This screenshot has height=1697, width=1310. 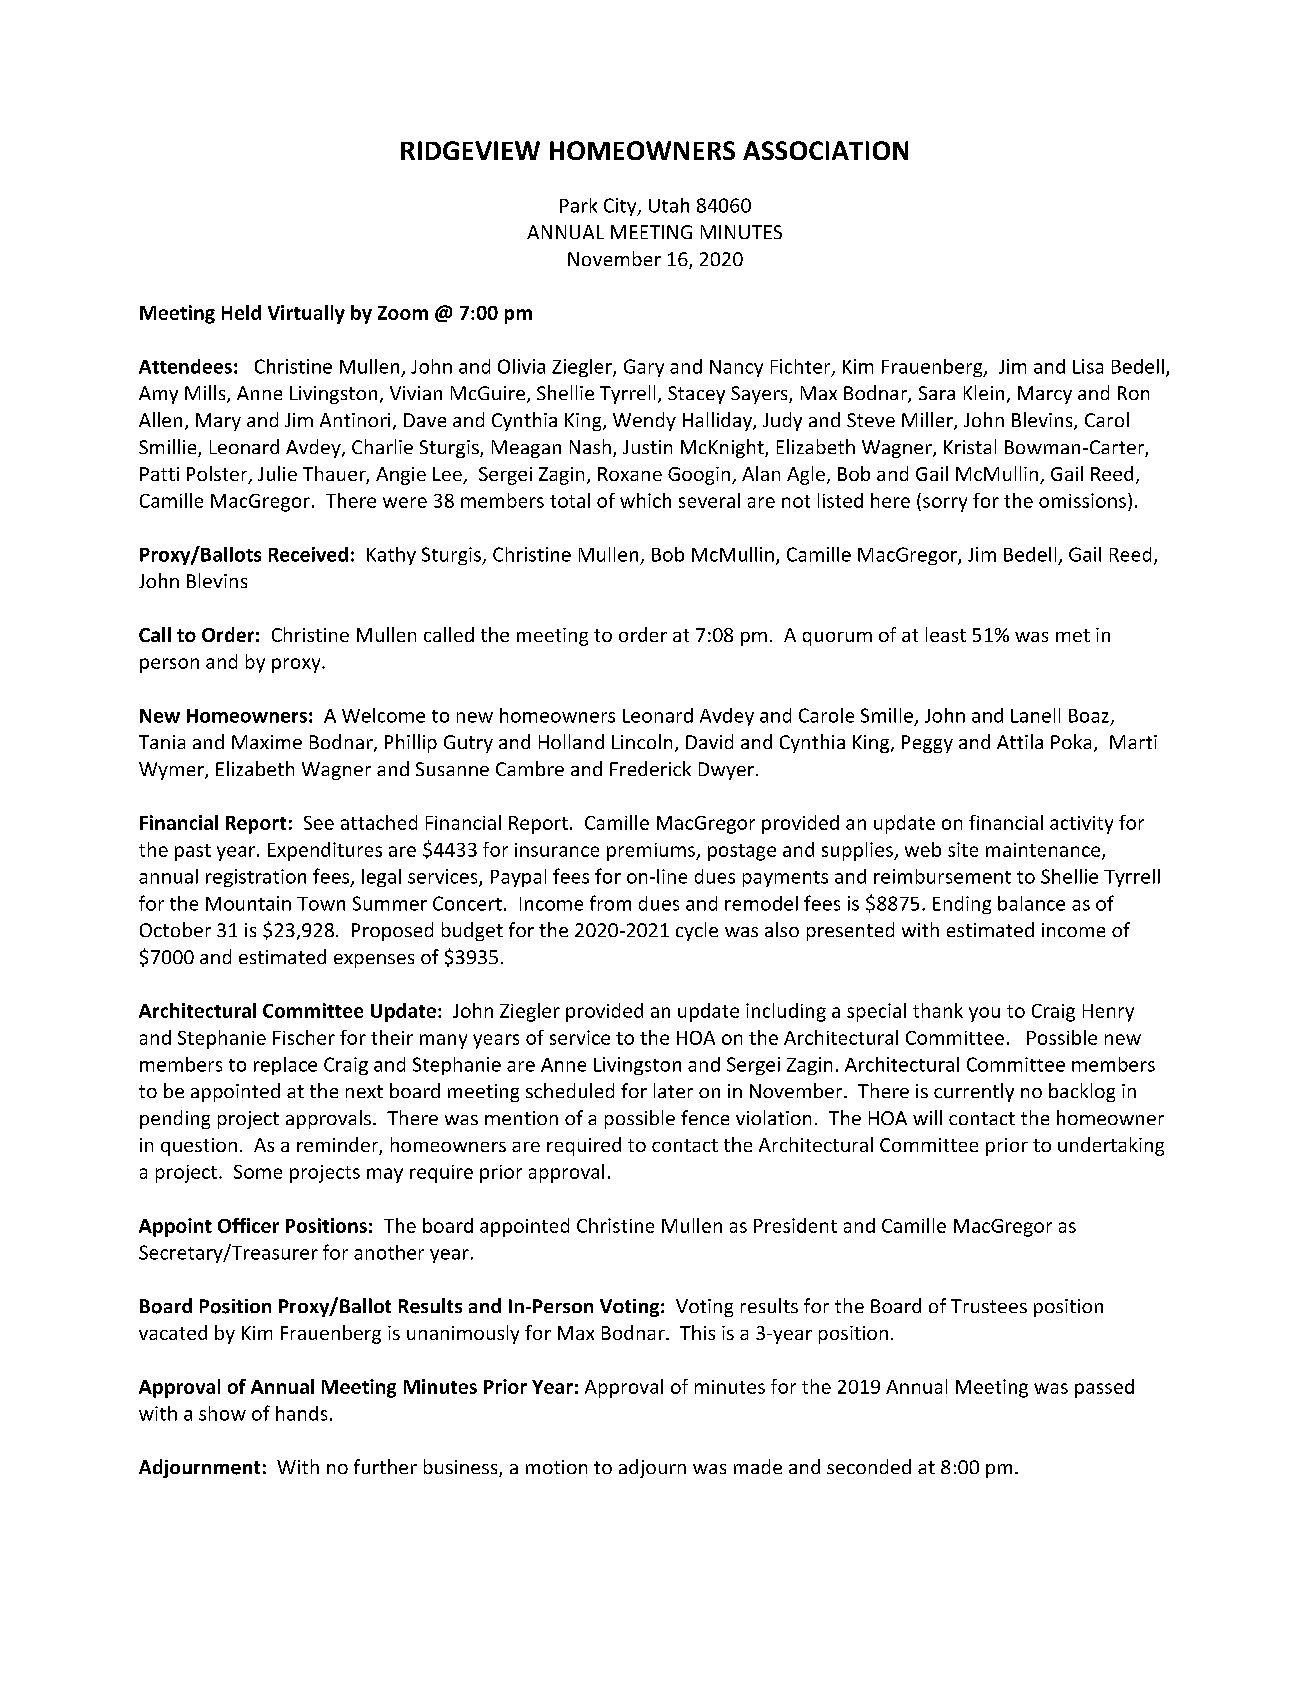 What do you see at coordinates (825, 150) in the screenshot?
I see `ASSOCIATION` at bounding box center [825, 150].
